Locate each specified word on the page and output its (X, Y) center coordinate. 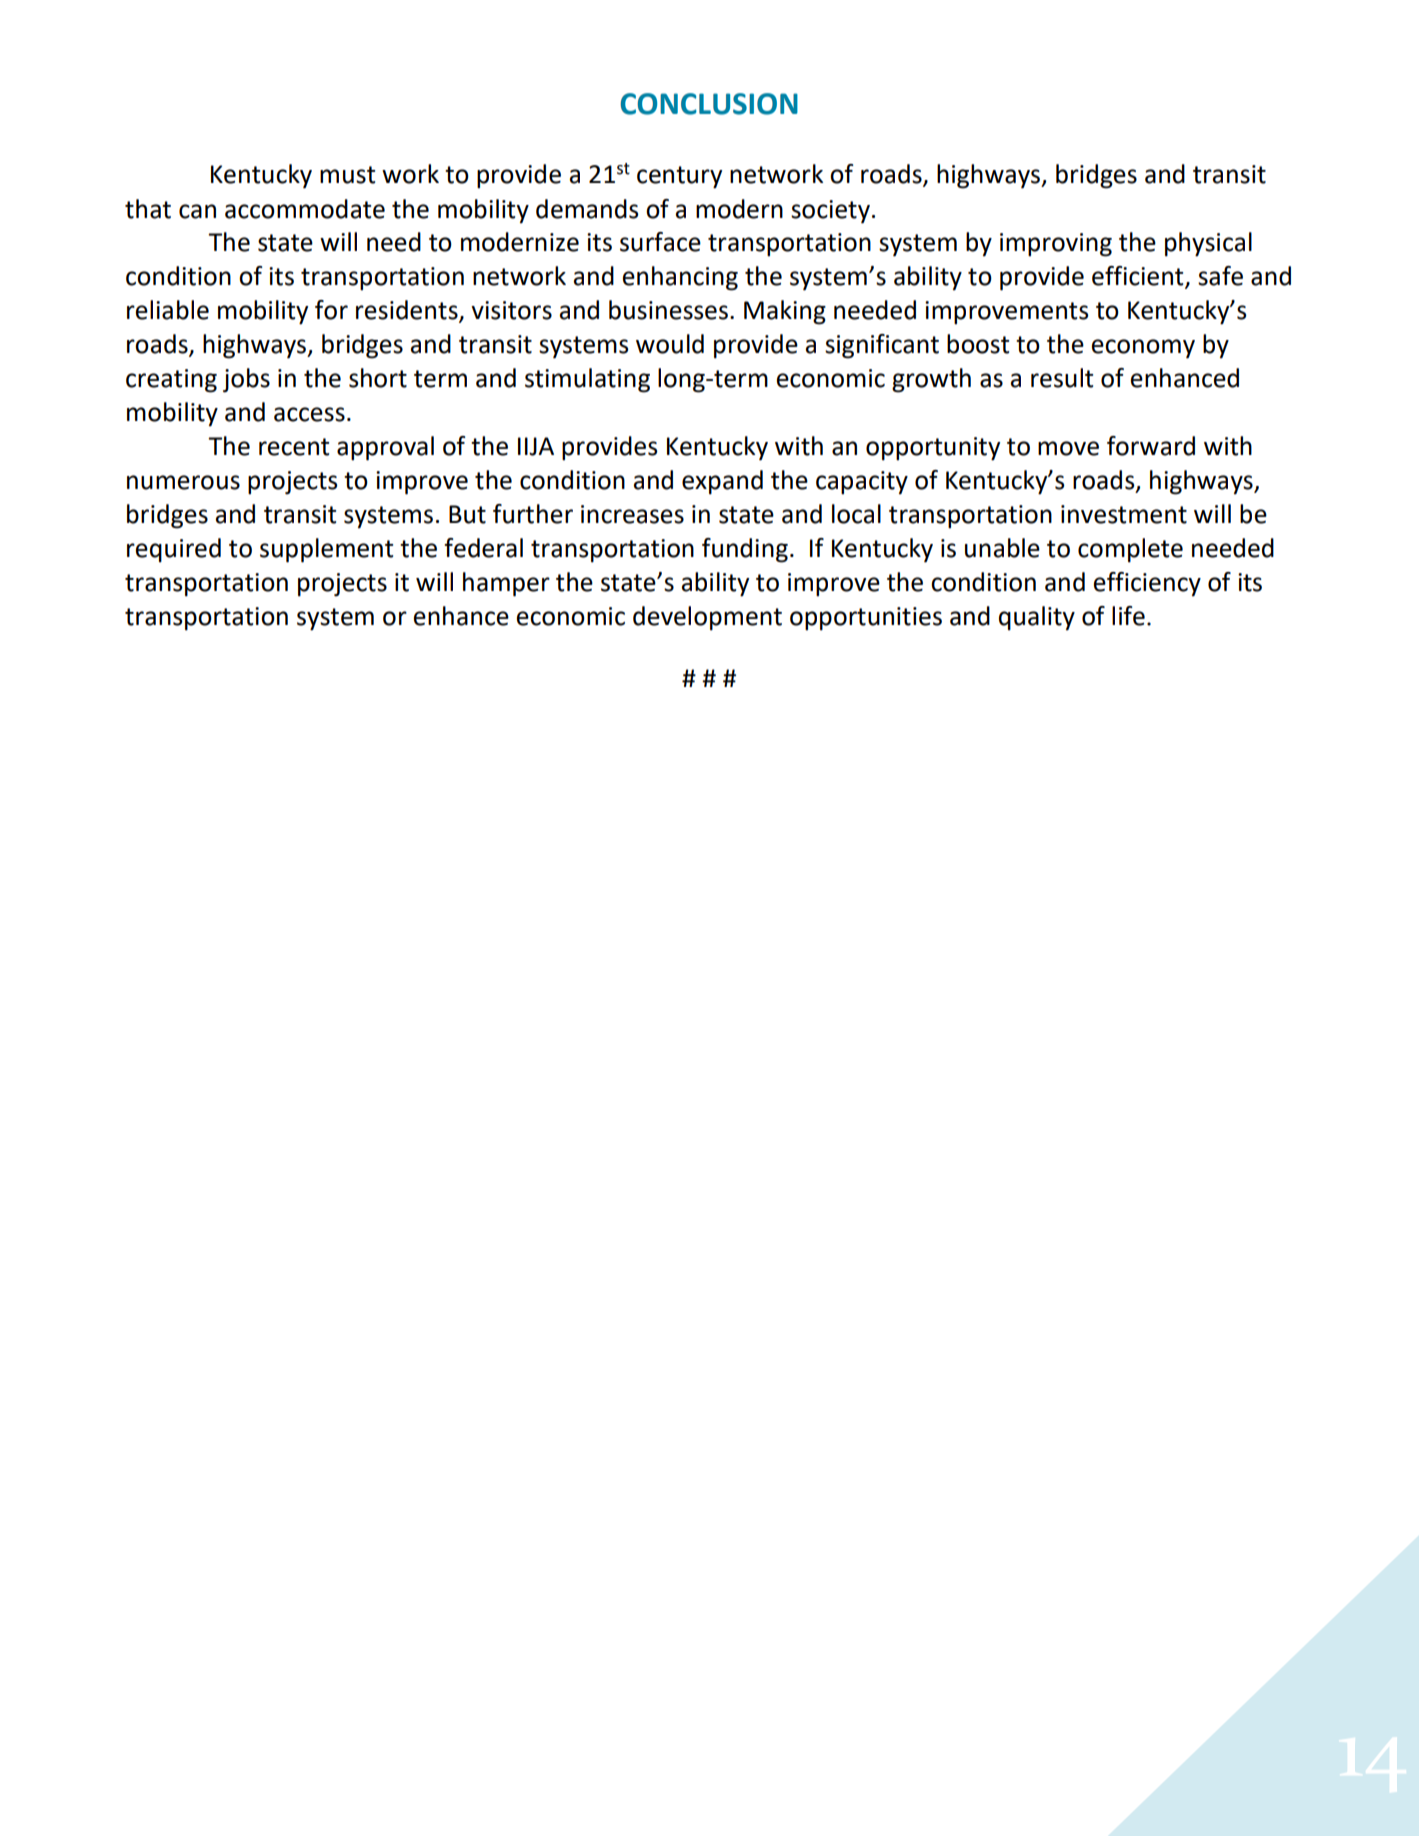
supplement (326, 550)
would (670, 344)
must (347, 175)
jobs (246, 380)
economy (1143, 349)
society (830, 212)
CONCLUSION (709, 104)
